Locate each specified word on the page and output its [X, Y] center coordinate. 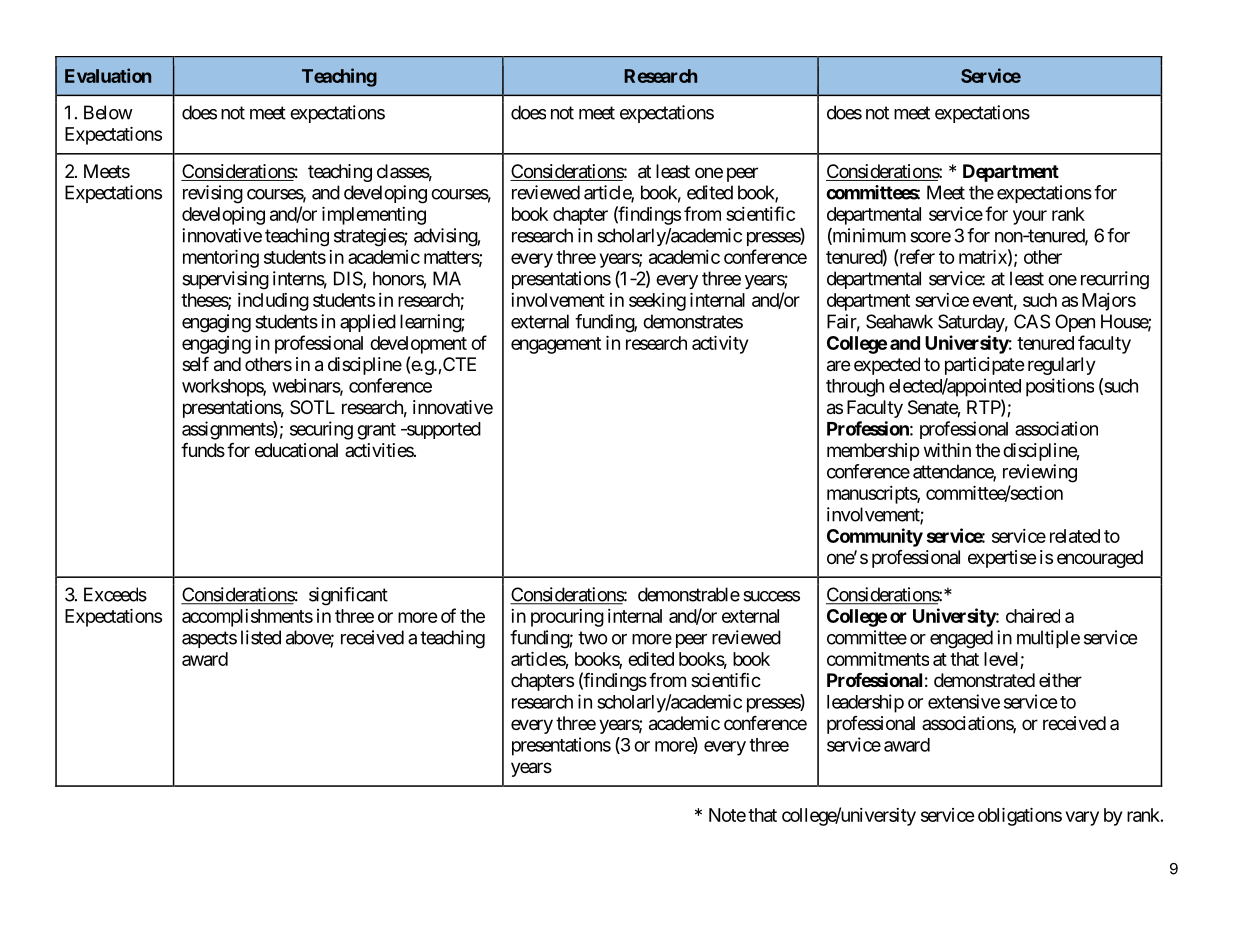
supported [442, 430]
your [1030, 217]
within [947, 450]
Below [108, 112]
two [593, 638]
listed [261, 637]
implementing [374, 216]
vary [1082, 818]
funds [203, 450]
